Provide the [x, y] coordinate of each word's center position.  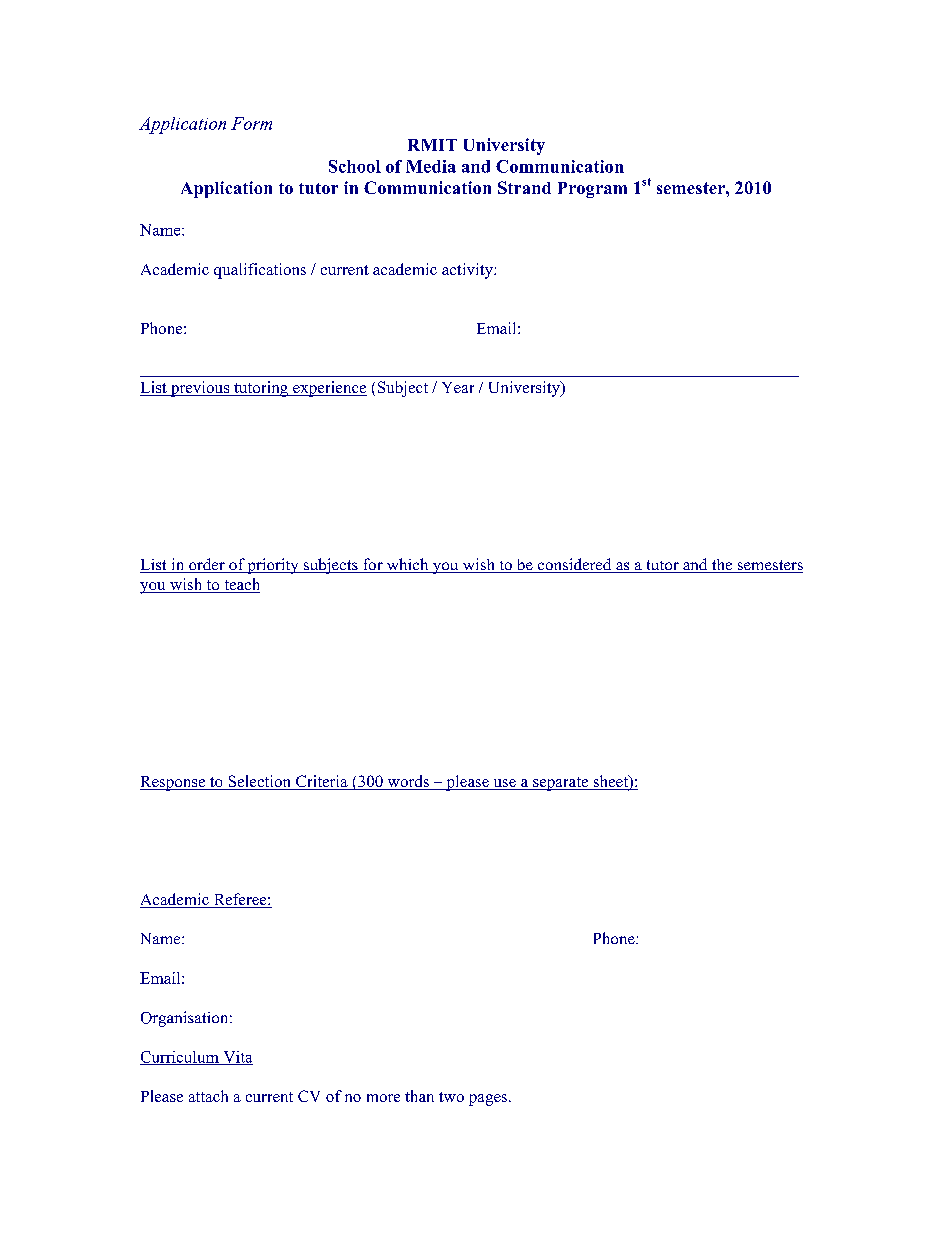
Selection [259, 782]
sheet [610, 782]
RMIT [432, 145]
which [407, 565]
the [722, 566]
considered [574, 565]
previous [200, 389]
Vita [237, 1058]
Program [592, 190]
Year [458, 387]
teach [241, 585]
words [408, 782]
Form [251, 123]
